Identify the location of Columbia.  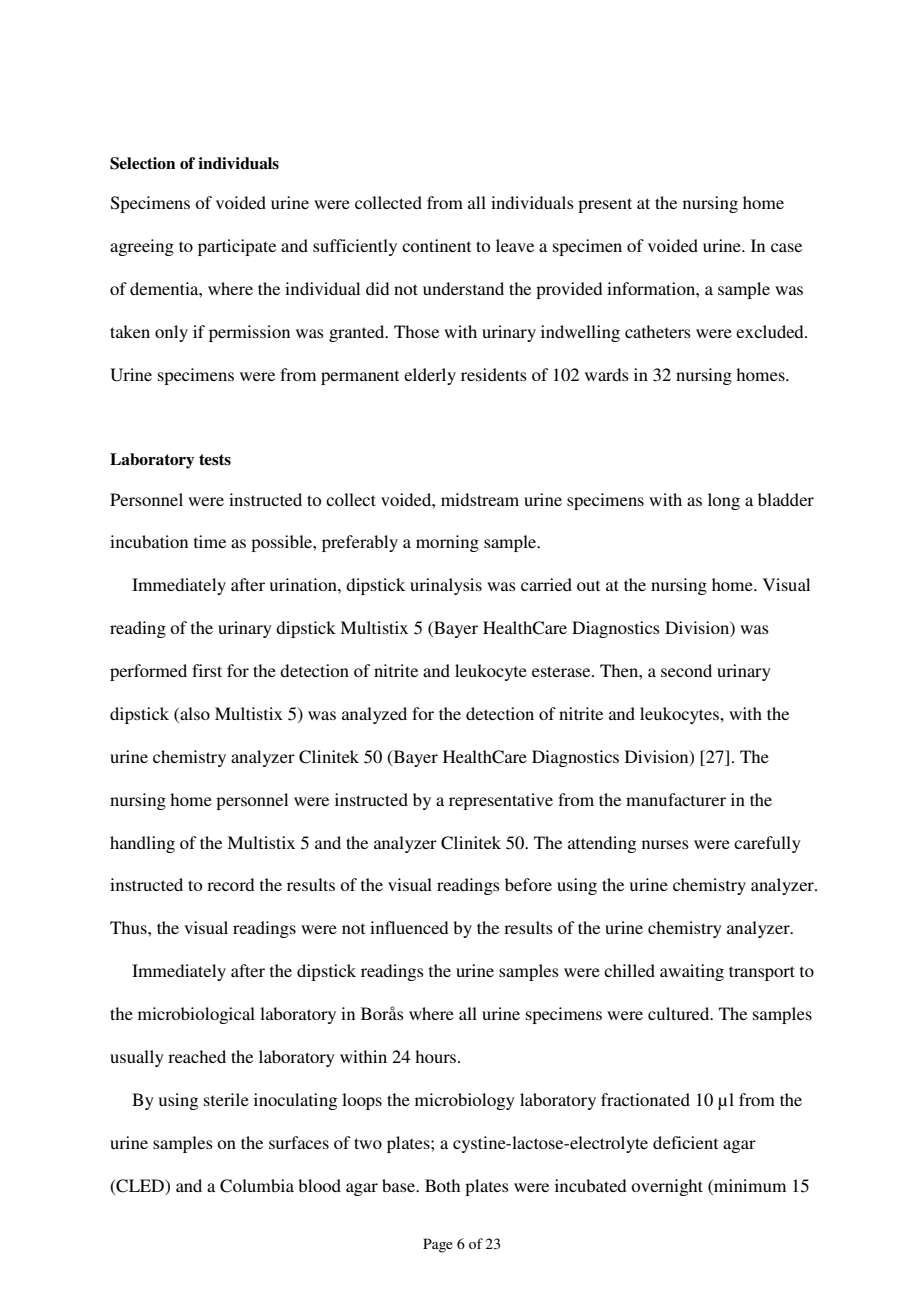
(257, 1186).
